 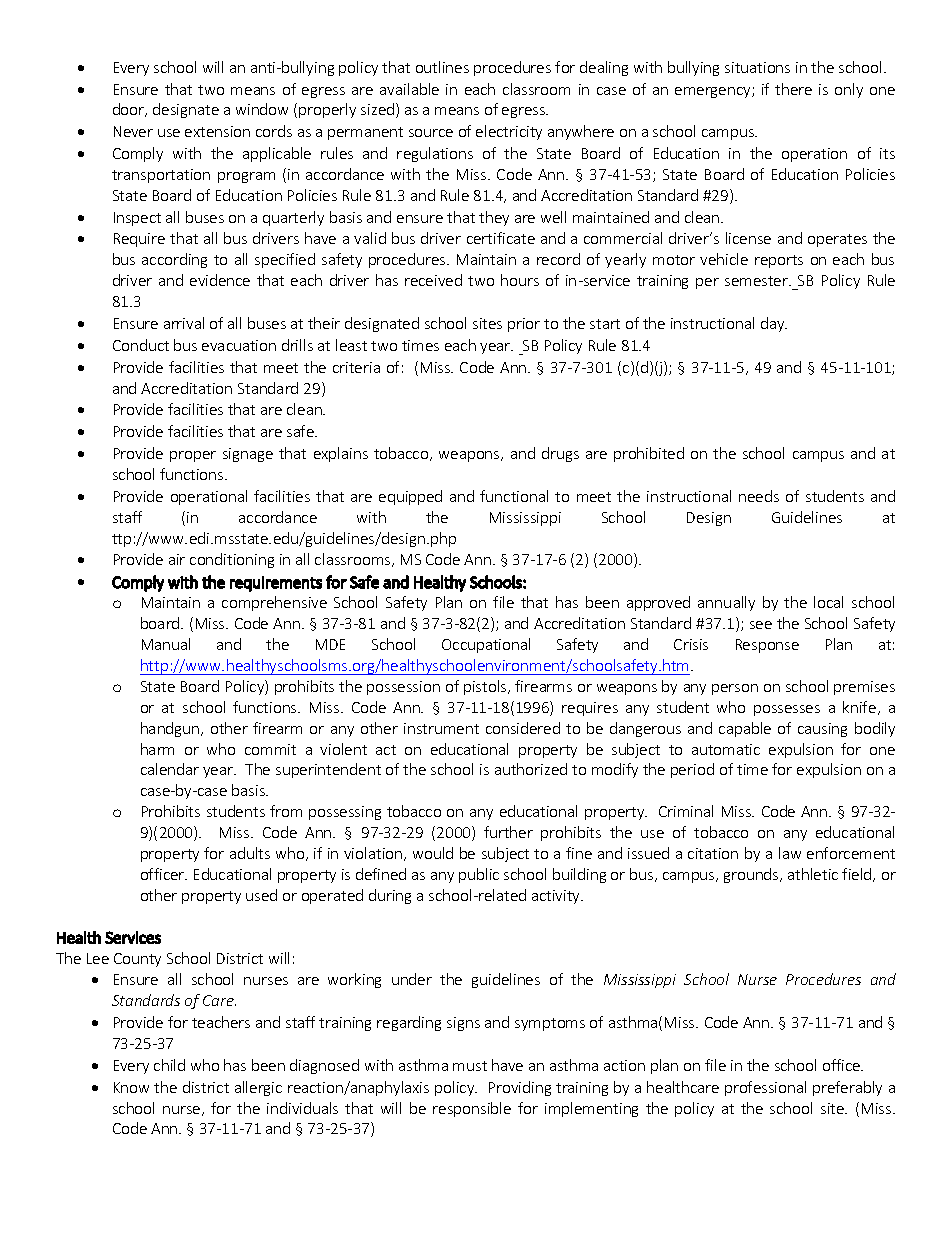 What do you see at coordinates (217, 131) in the screenshot?
I see `extension` at bounding box center [217, 131].
